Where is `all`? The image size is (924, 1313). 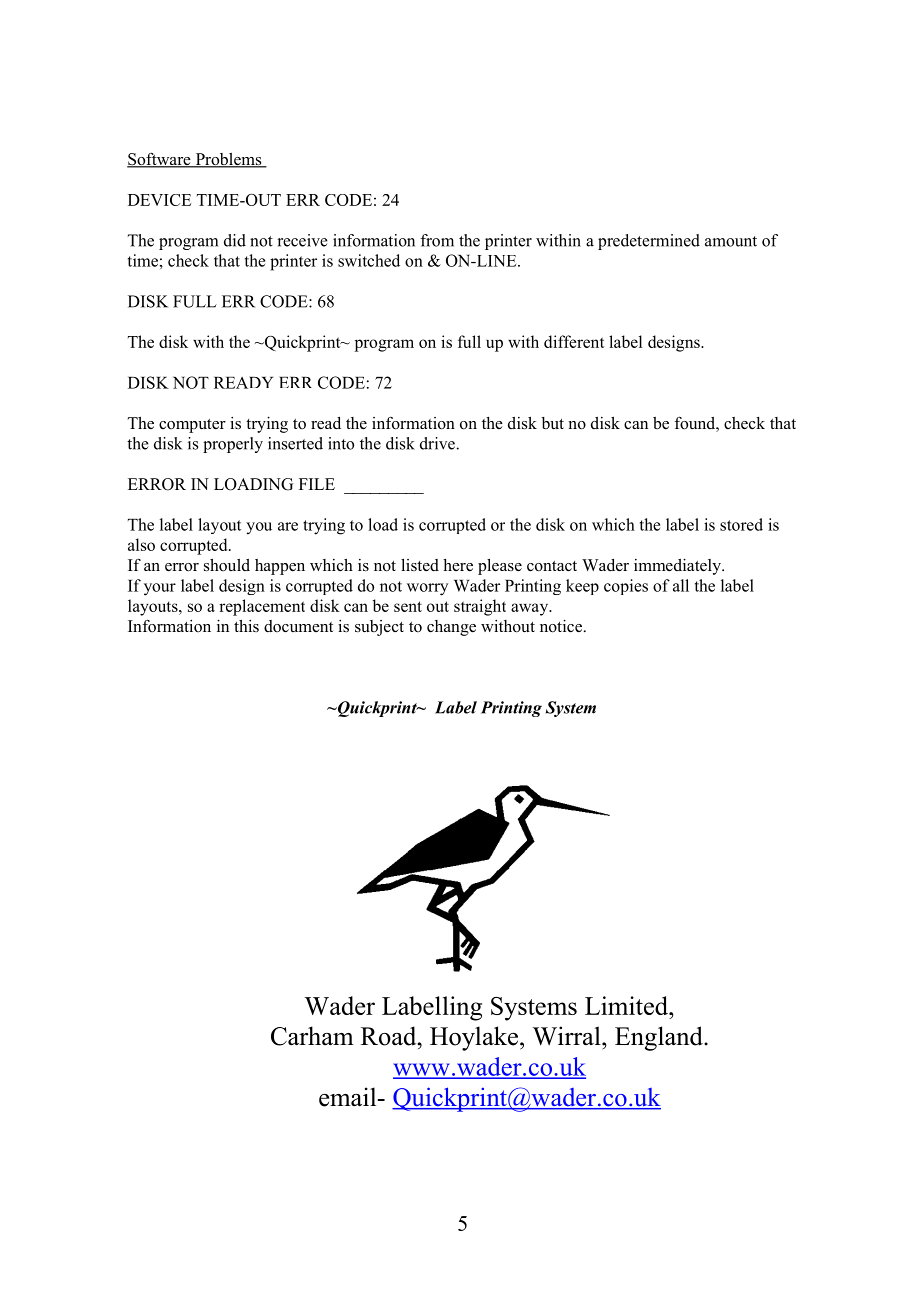 all is located at coordinates (681, 585).
